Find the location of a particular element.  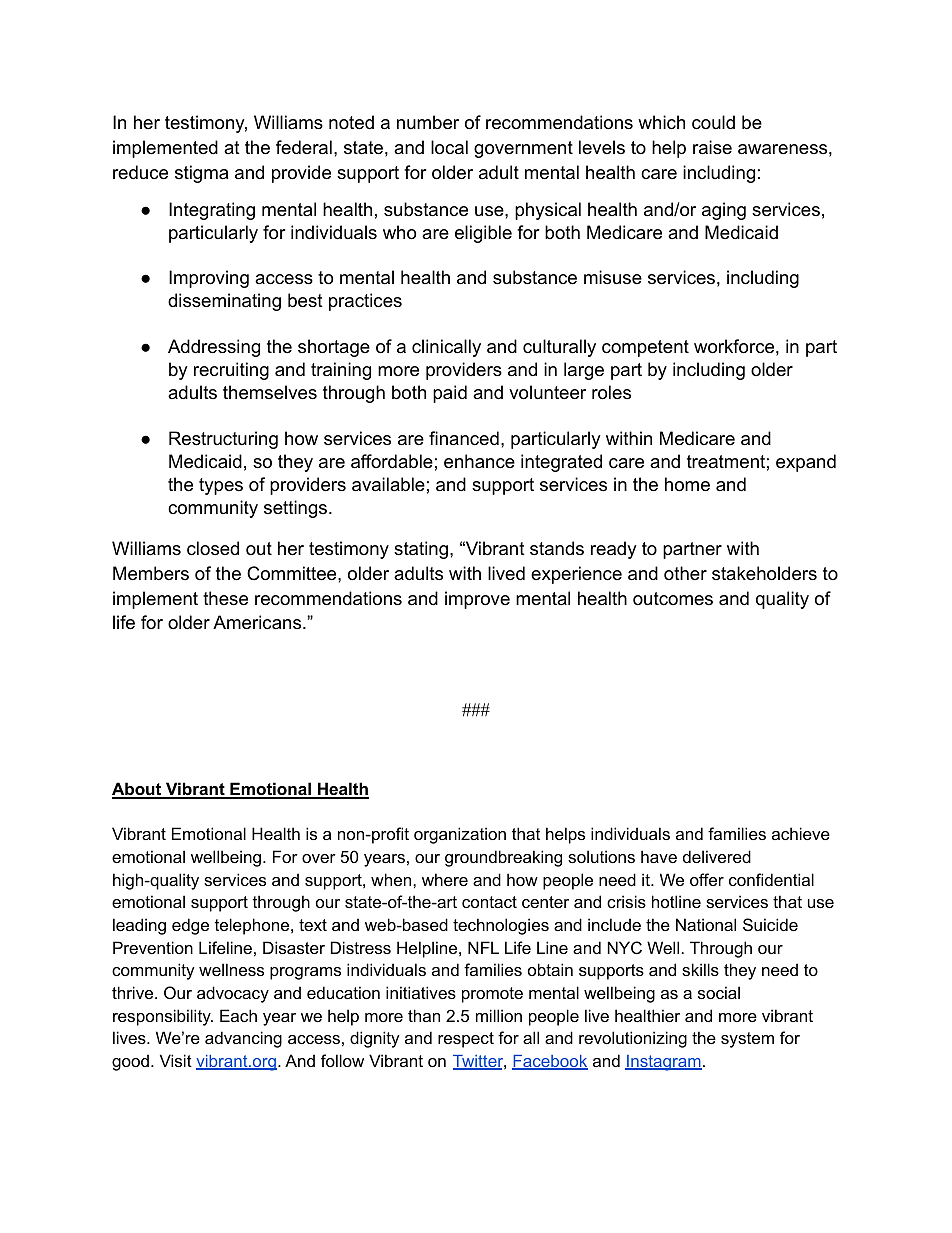

treatment is located at coordinates (726, 462).
